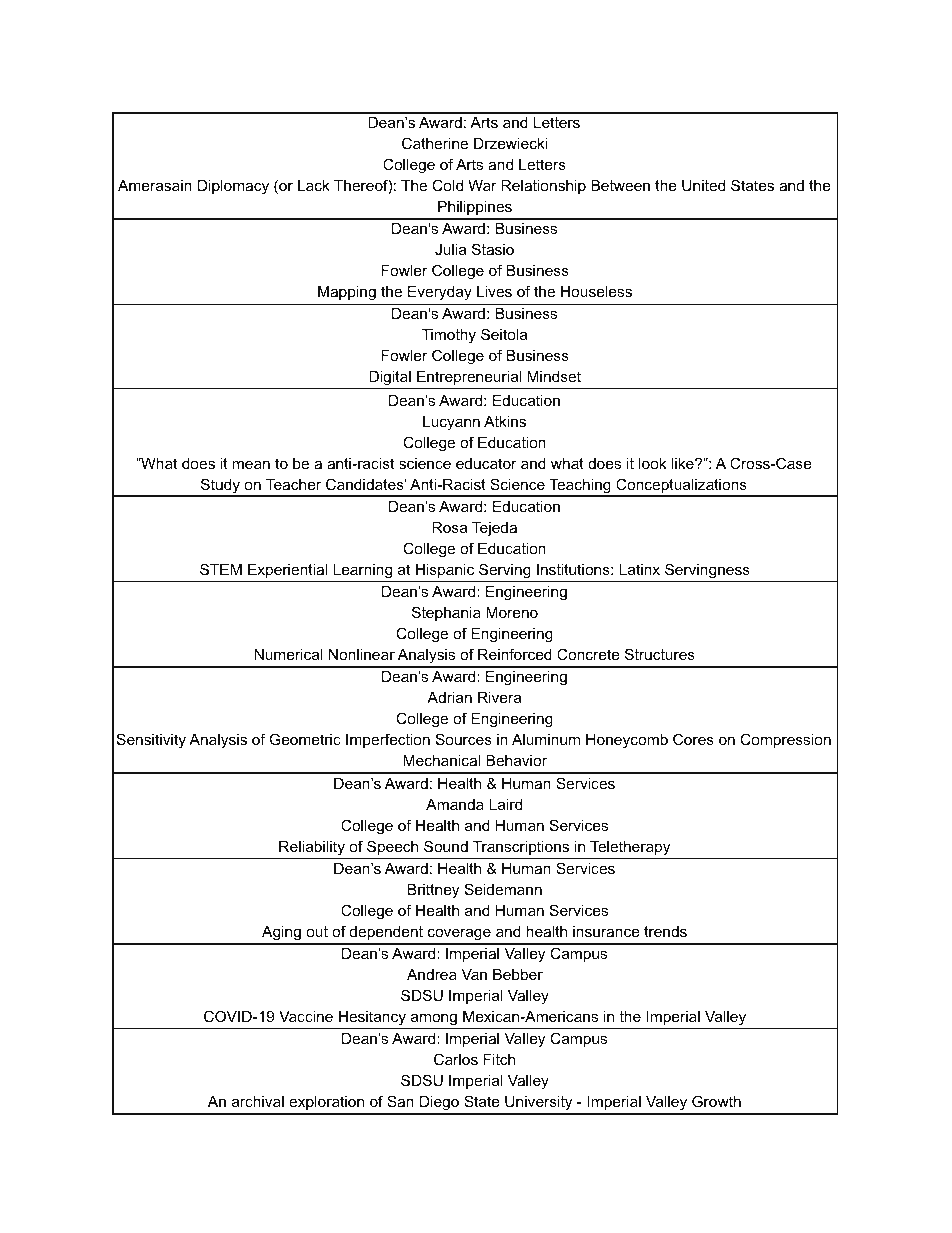 The width and height of the image is (952, 1233). I want to click on like, so click(684, 463).
